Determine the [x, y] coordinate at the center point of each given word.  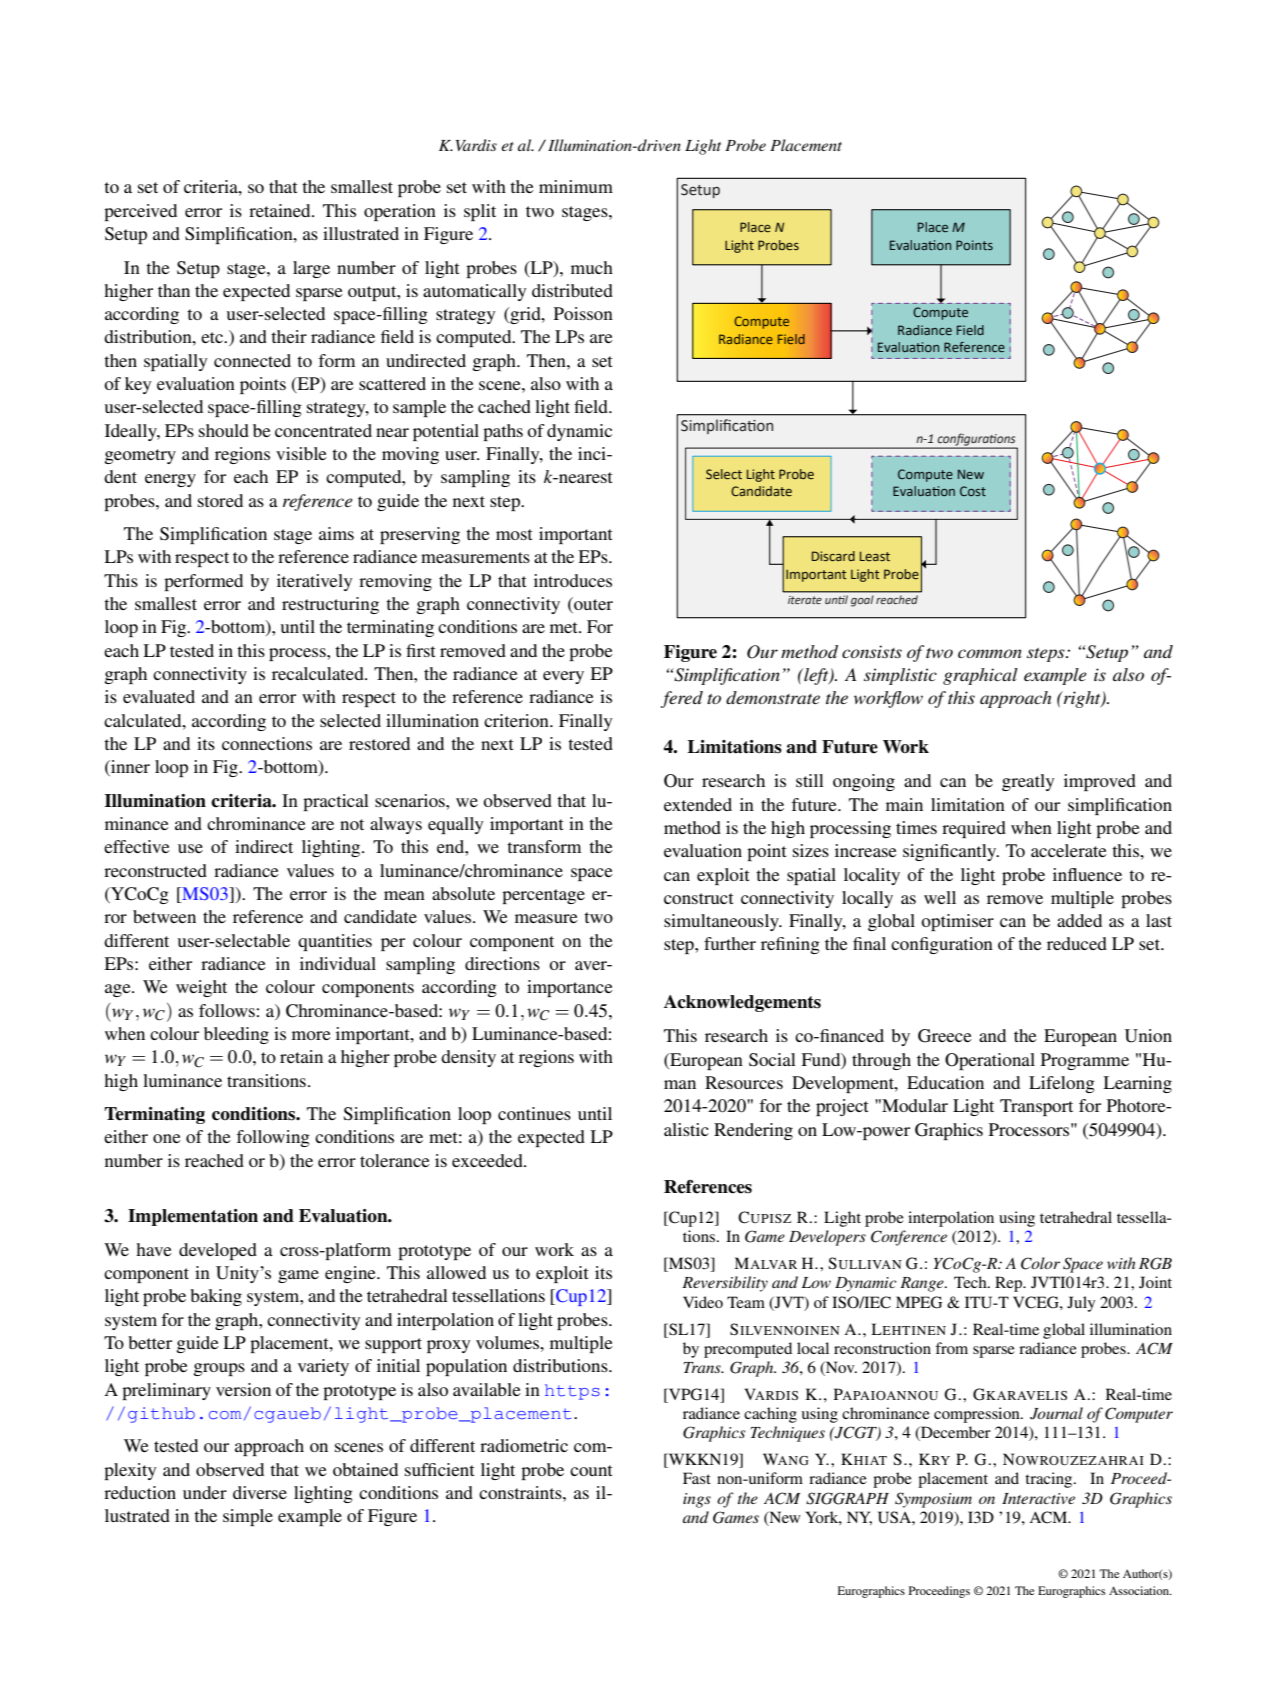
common [990, 653]
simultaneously [722, 922]
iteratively [314, 582]
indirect [264, 846]
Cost [973, 491]
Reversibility [725, 1284]
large [311, 269]
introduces [573, 580]
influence [1087, 874]
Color [1040, 1263]
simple [248, 1517]
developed [218, 1251]
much [592, 267]
